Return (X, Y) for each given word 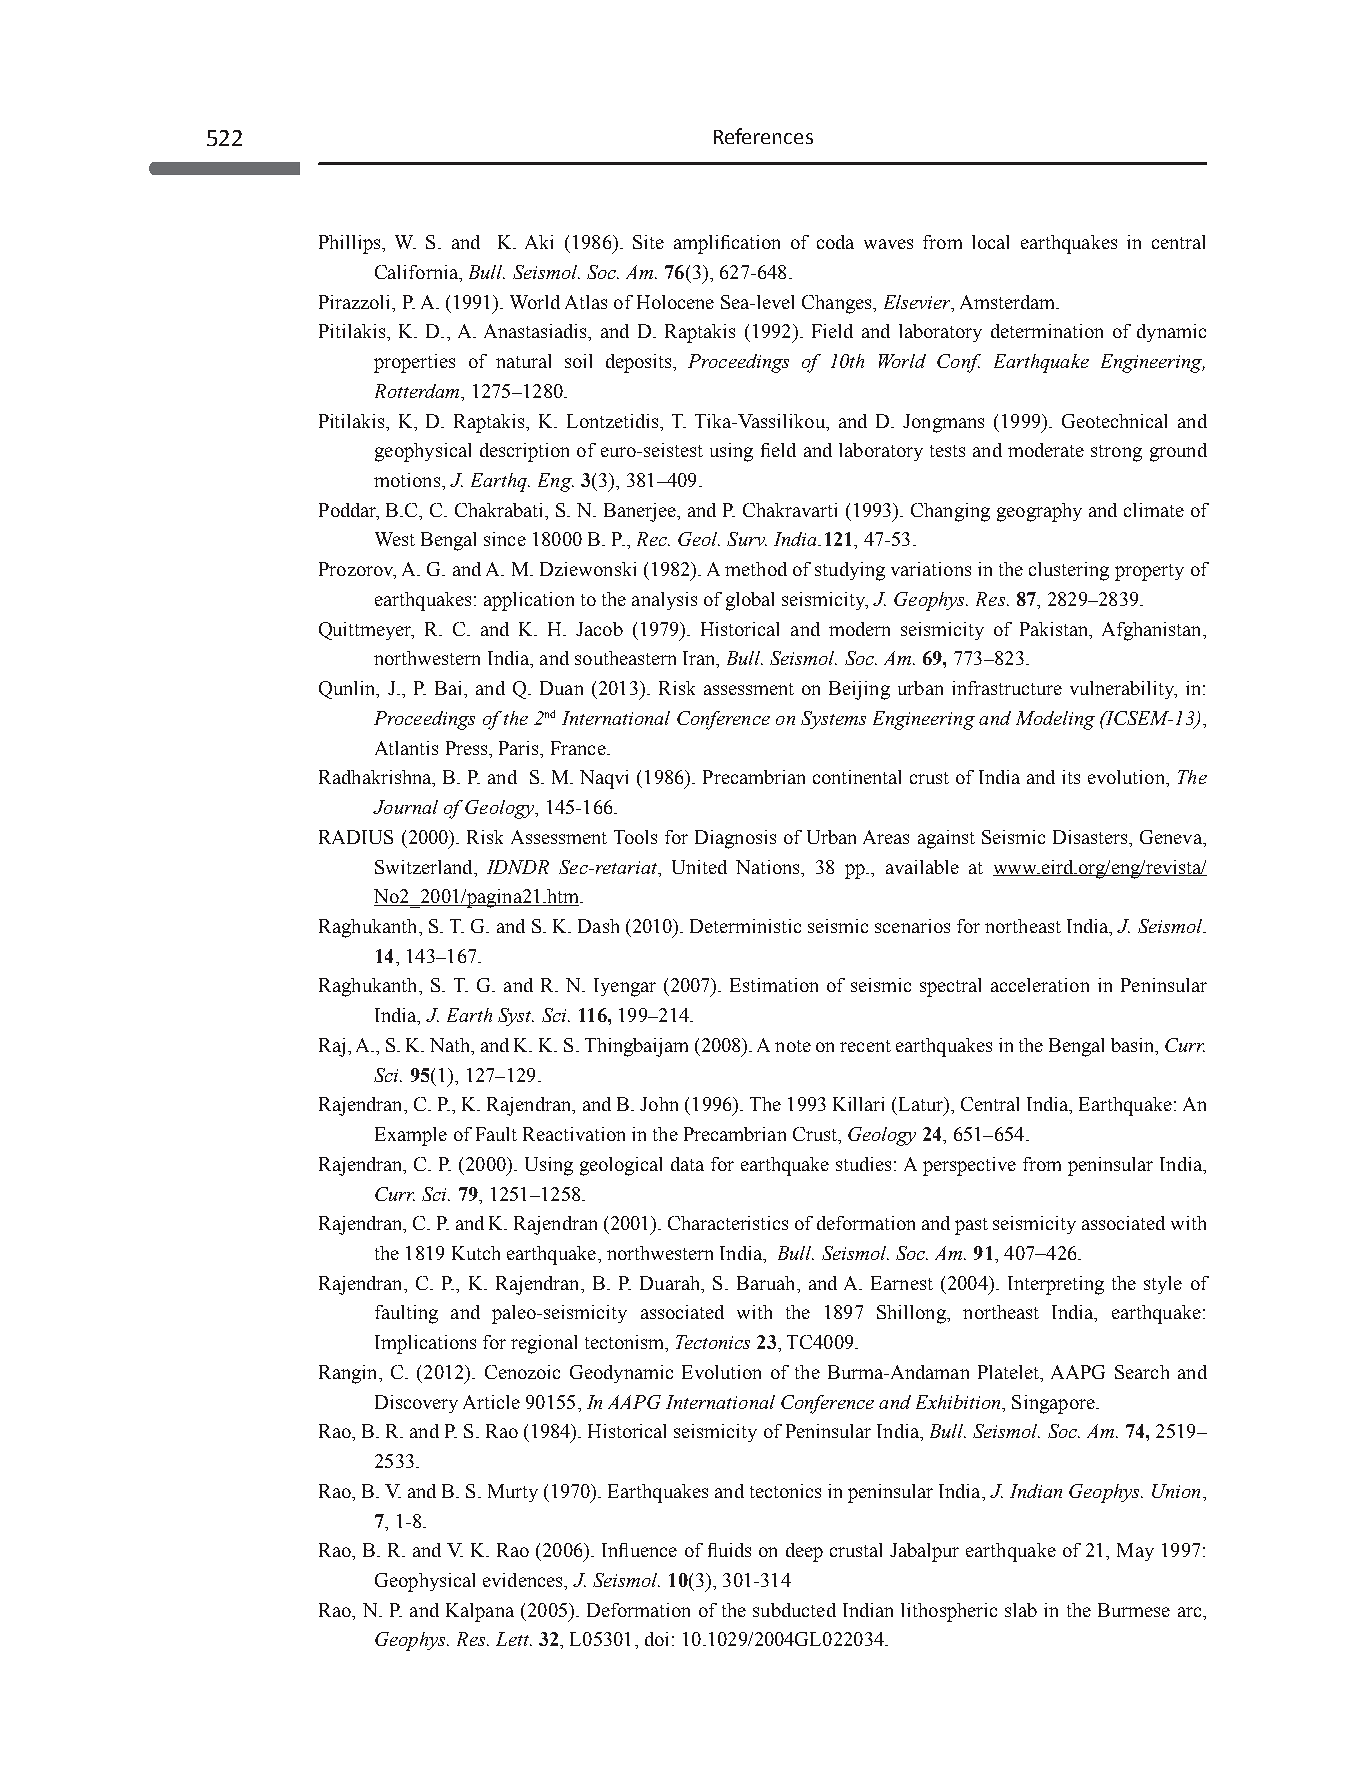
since (505, 539)
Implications (425, 1344)
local (990, 242)
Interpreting (1056, 1285)
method (756, 569)
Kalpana (480, 1612)
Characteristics (728, 1223)
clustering (1069, 571)
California (417, 272)
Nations (769, 867)
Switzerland (425, 867)
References (763, 136)
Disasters (1090, 837)
